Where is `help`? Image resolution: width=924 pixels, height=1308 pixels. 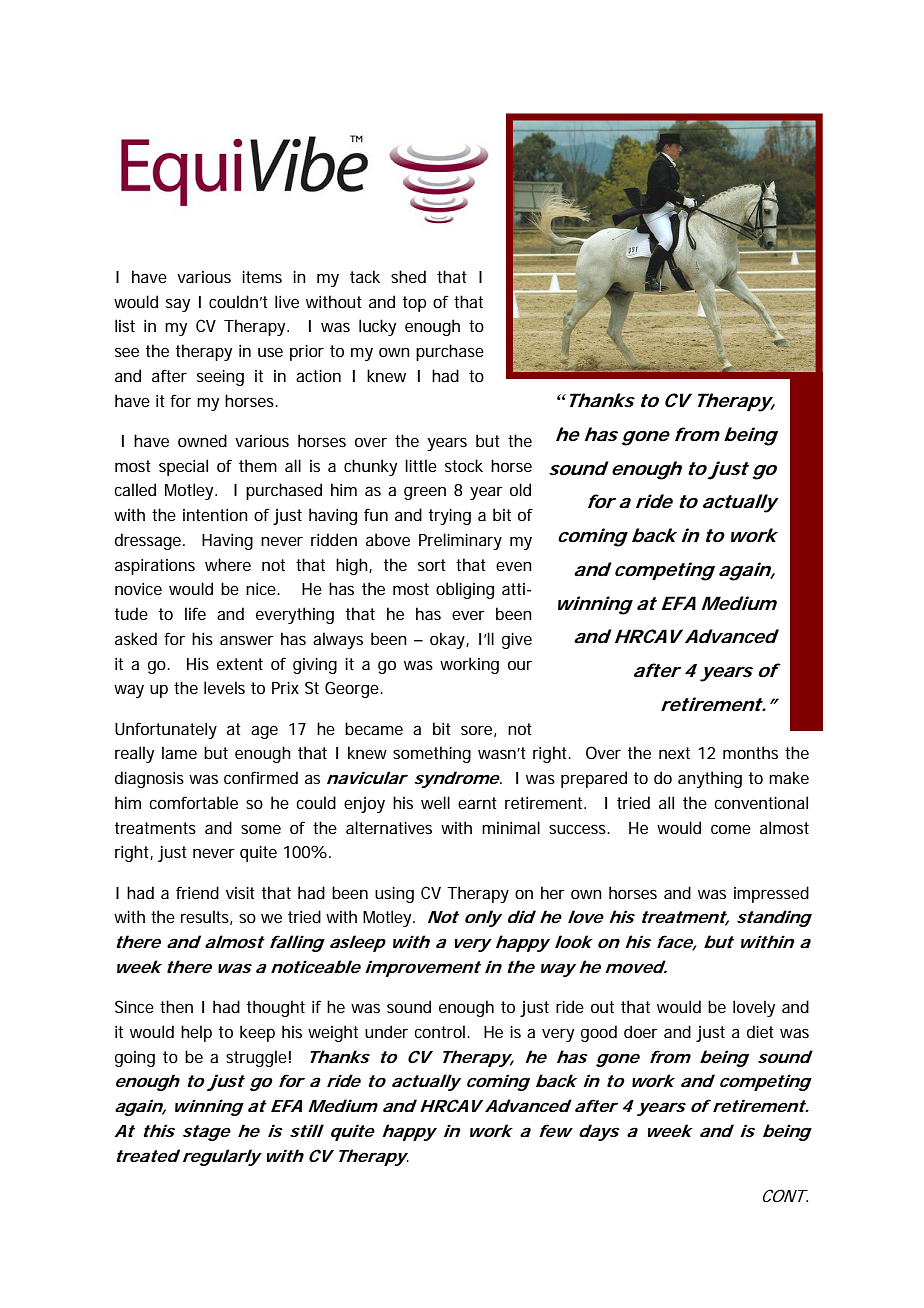 help is located at coordinates (196, 1033).
